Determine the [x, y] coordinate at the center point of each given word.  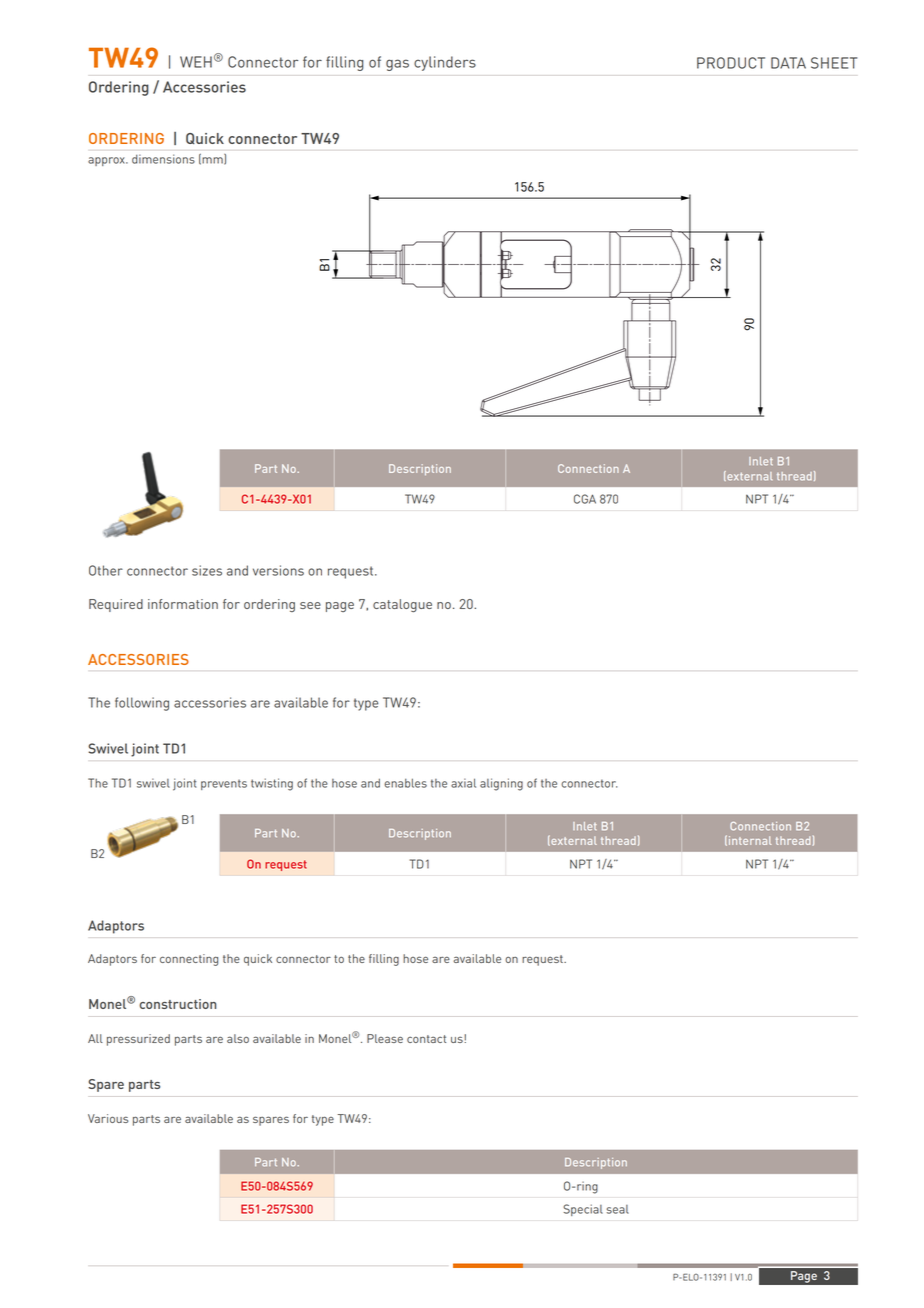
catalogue [402, 605]
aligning [501, 784]
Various [108, 1118]
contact [426, 1039]
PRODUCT [731, 63]
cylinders [445, 63]
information [183, 604]
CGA [585, 499]
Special [583, 1210]
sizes [207, 570]
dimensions [163, 159]
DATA [788, 63]
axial [463, 783]
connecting [189, 960]
